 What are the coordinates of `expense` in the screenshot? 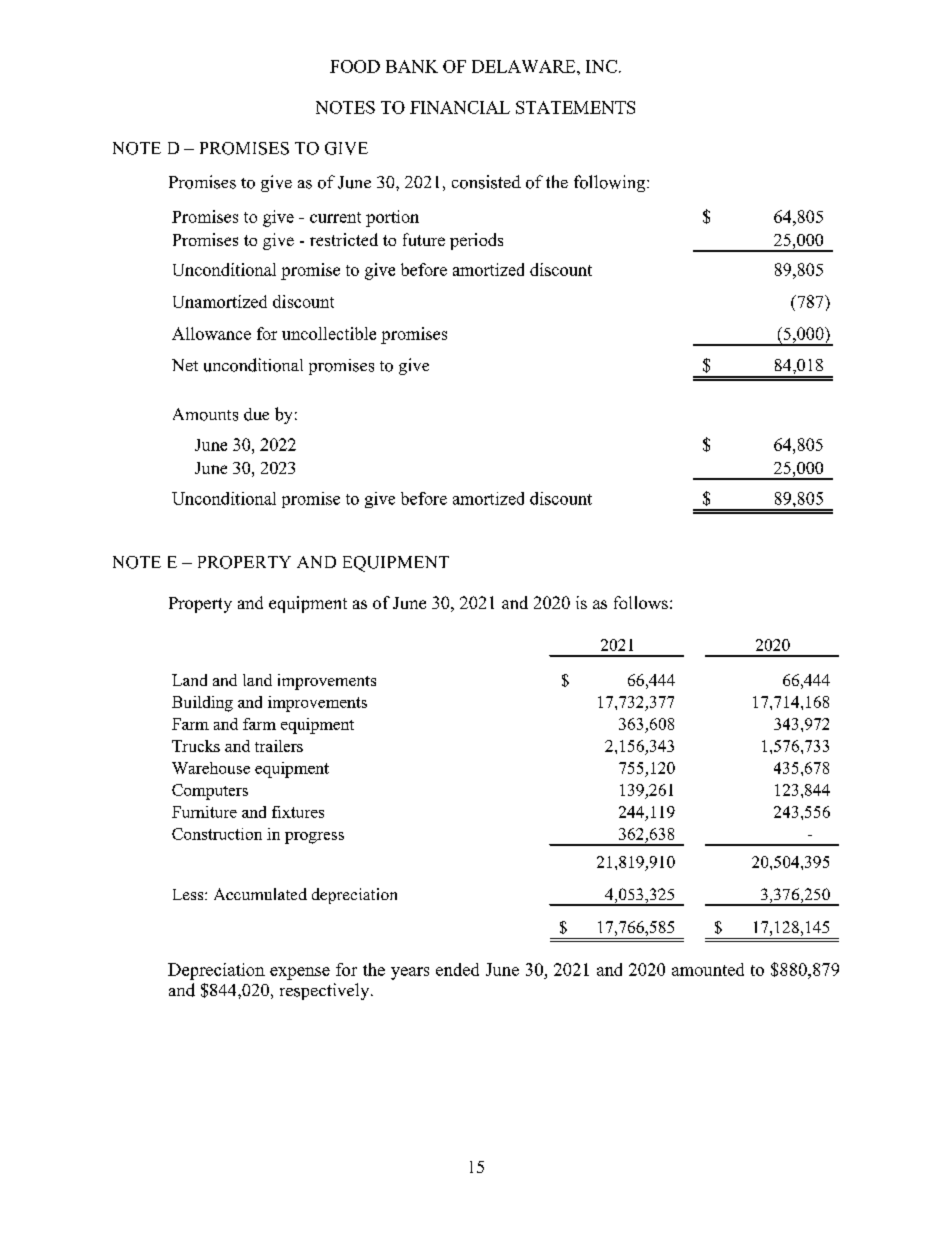 It's located at (300, 973).
